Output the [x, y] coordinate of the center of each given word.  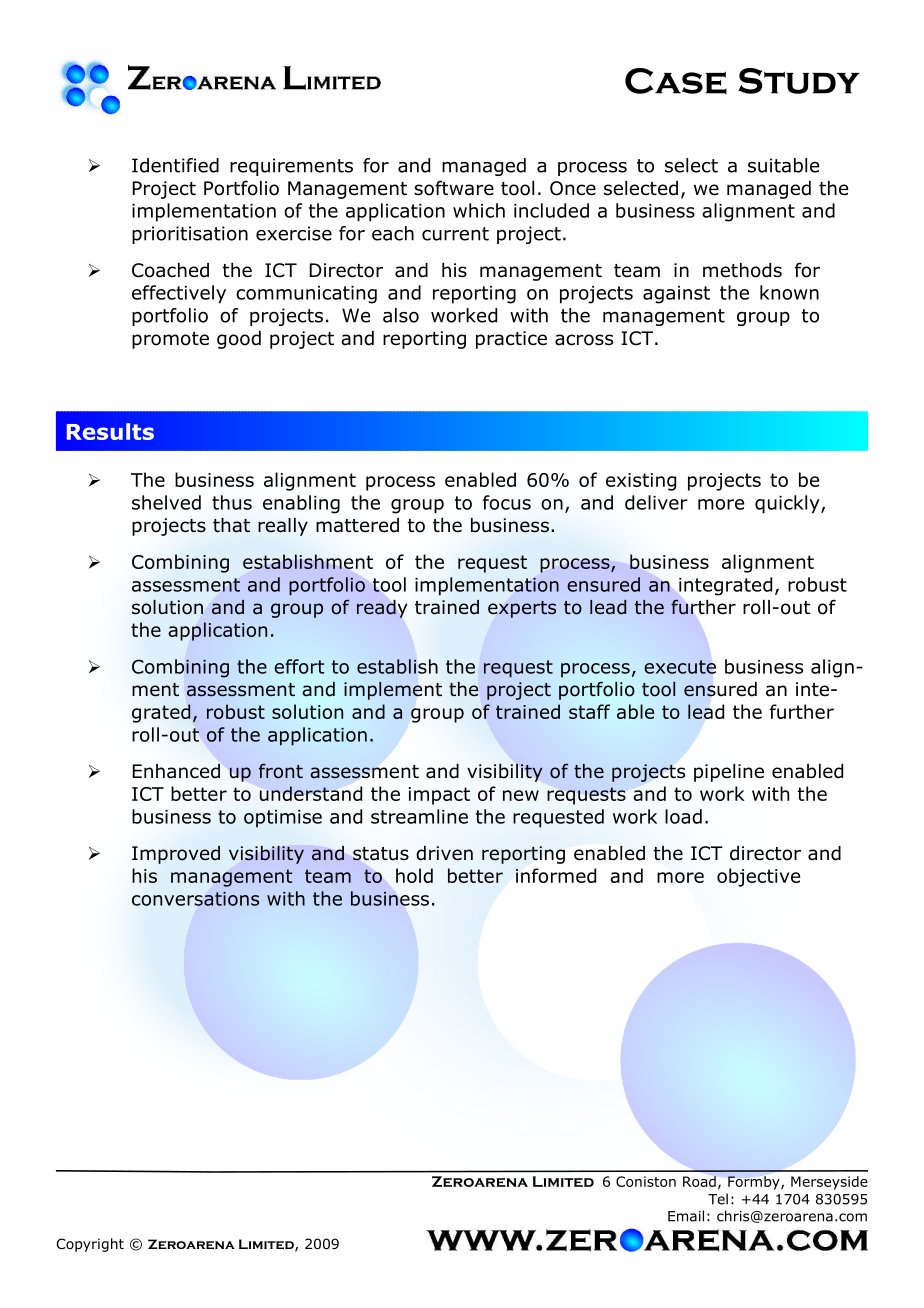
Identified [175, 165]
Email [686, 1216]
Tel [718, 1199]
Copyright [90, 1245]
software [454, 188]
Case [676, 81]
